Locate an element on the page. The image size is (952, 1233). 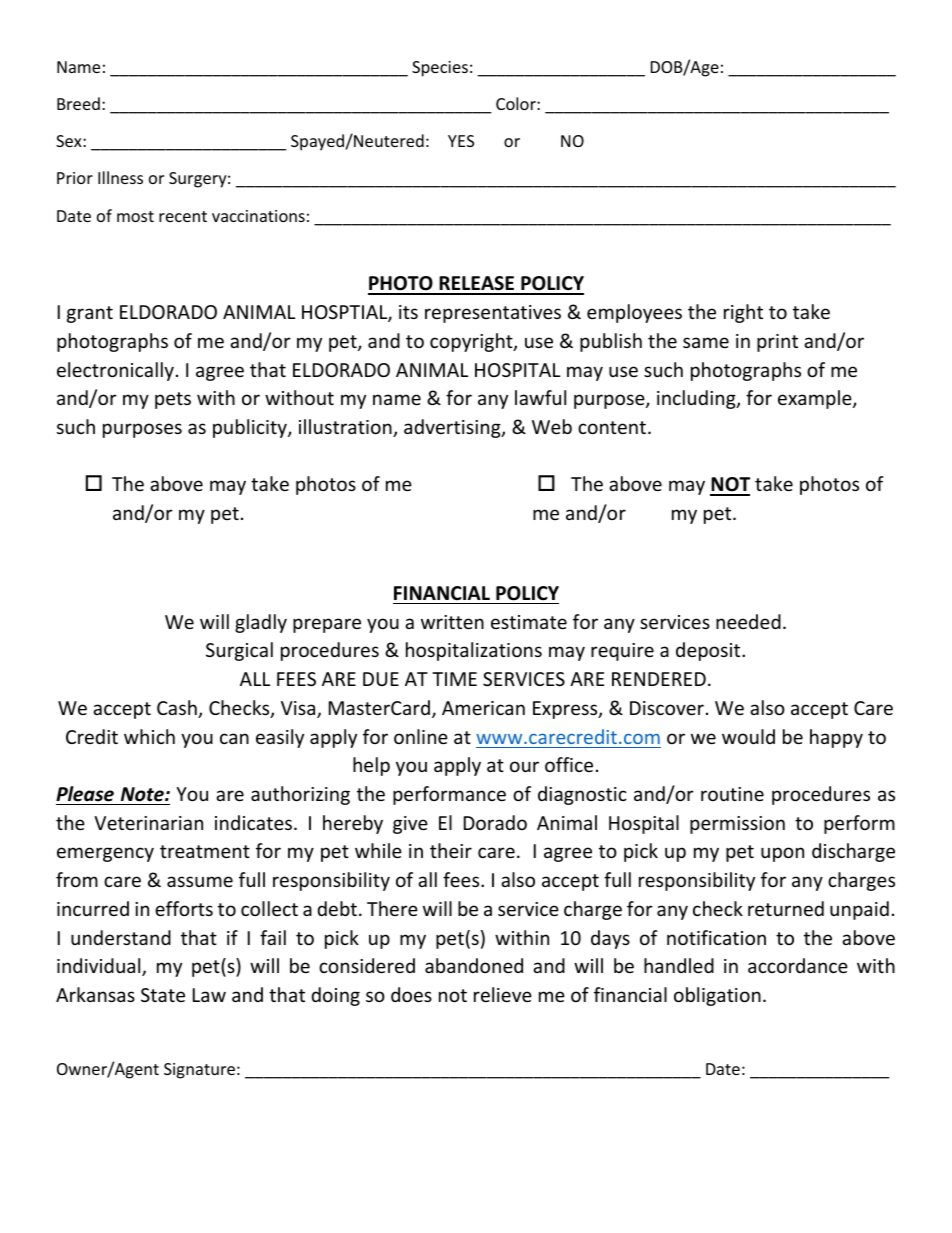
Breed is located at coordinates (78, 103).
